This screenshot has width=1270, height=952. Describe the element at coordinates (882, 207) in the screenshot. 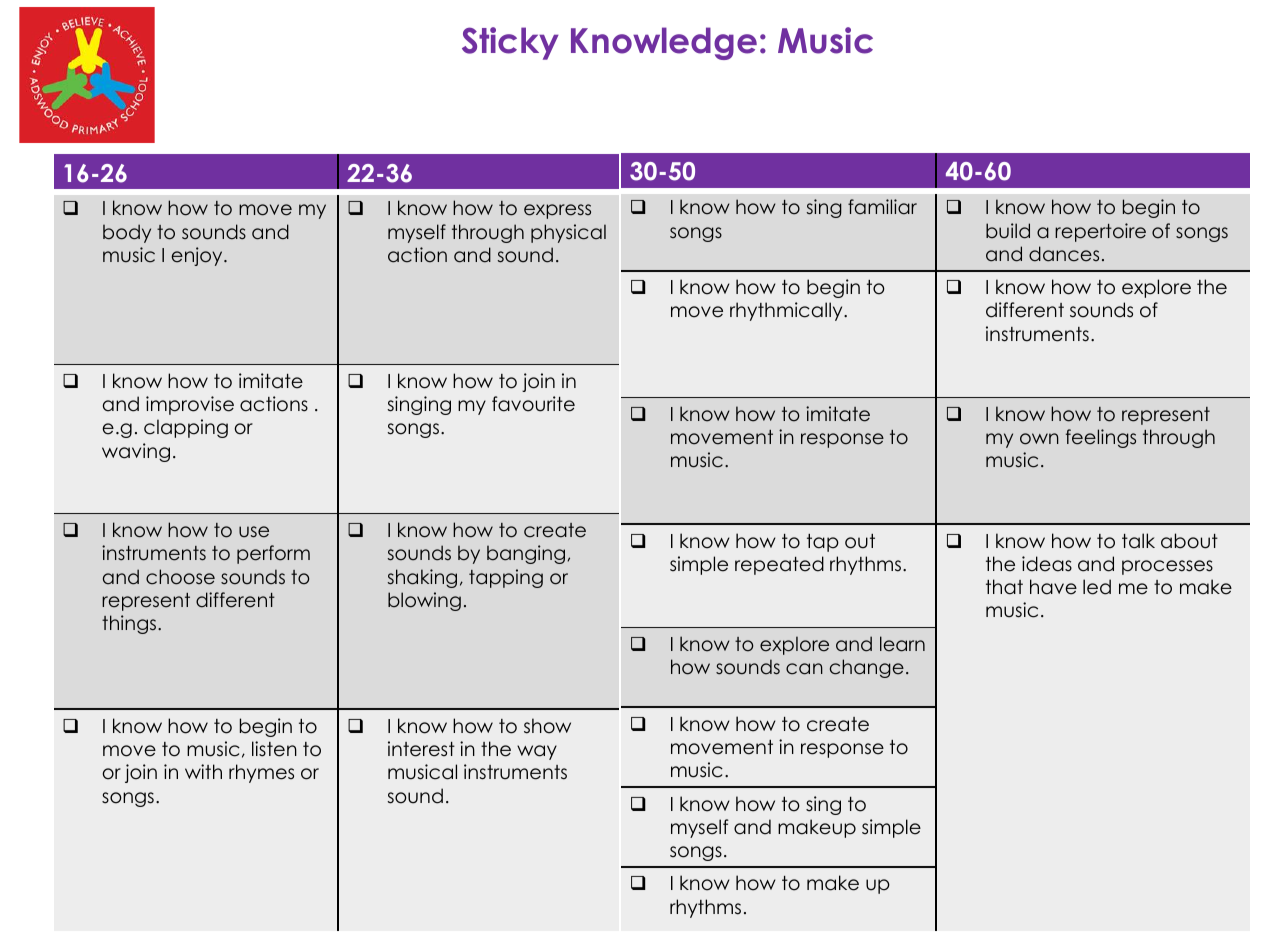

I see `familiar` at that location.
